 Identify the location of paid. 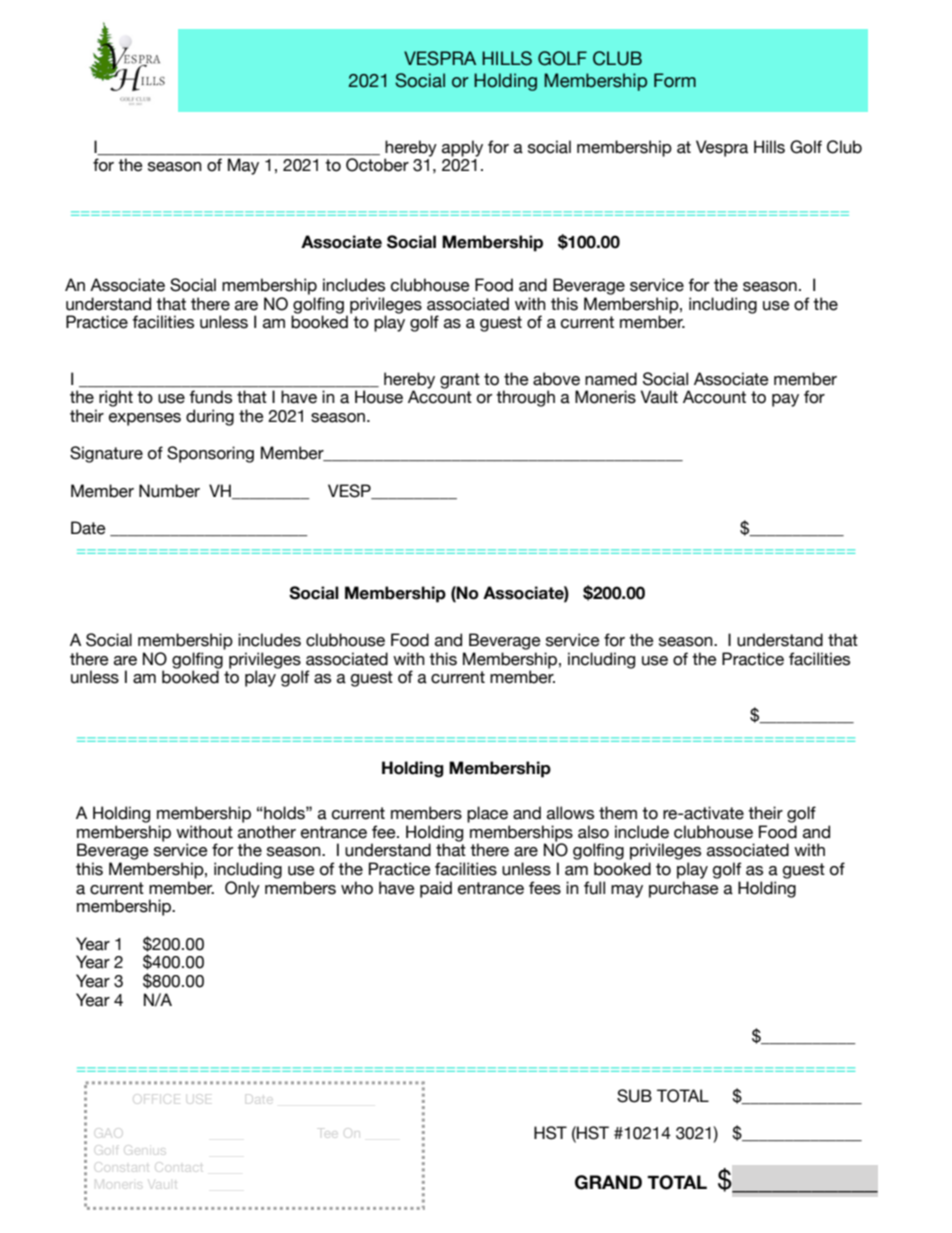
(436, 889).
